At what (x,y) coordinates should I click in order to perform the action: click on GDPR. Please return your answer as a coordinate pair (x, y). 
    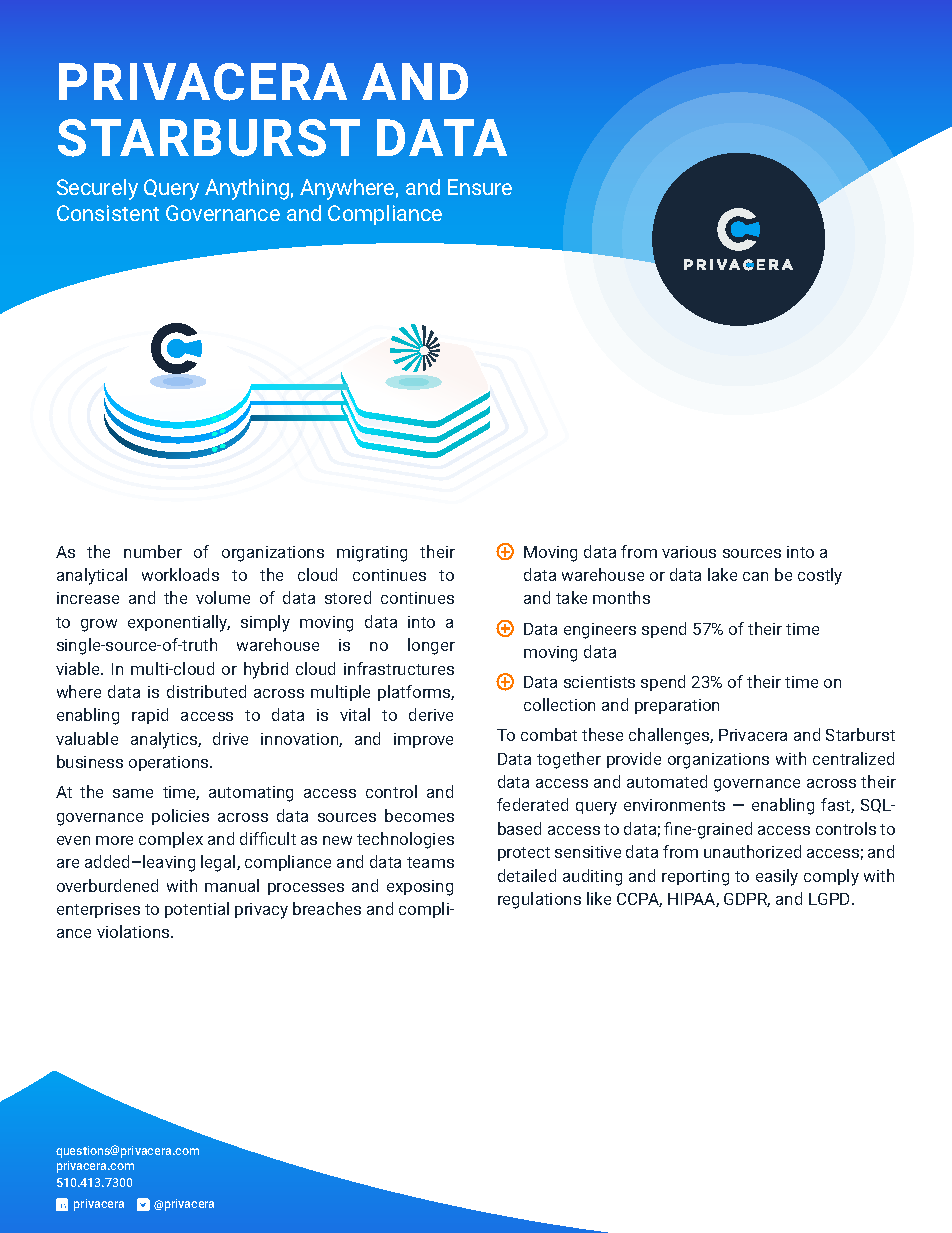
    Looking at the image, I should click on (747, 900).
